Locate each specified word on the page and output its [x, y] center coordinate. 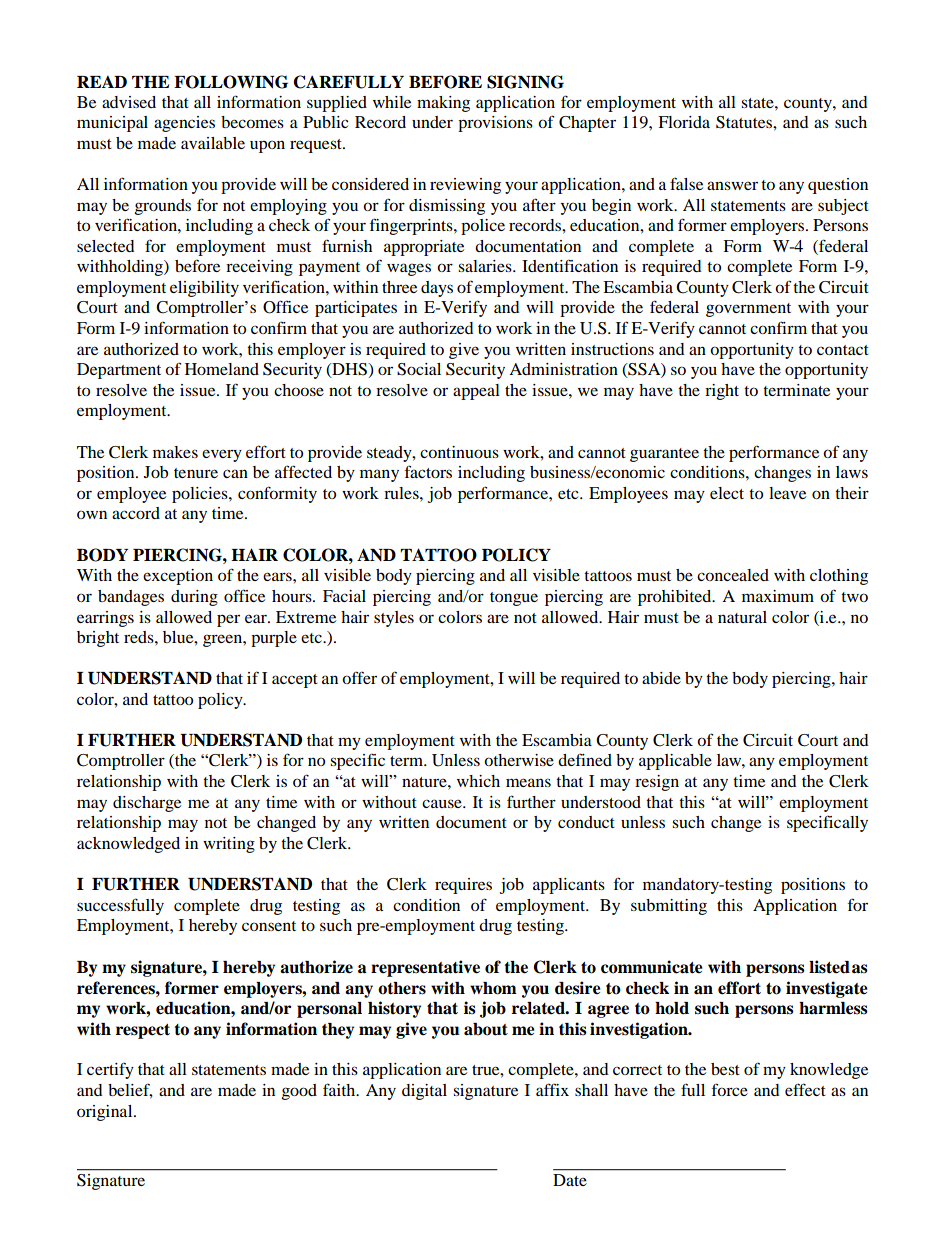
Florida [684, 122]
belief [130, 1091]
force [730, 1089]
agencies [184, 124]
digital [424, 1092]
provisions [495, 124]
